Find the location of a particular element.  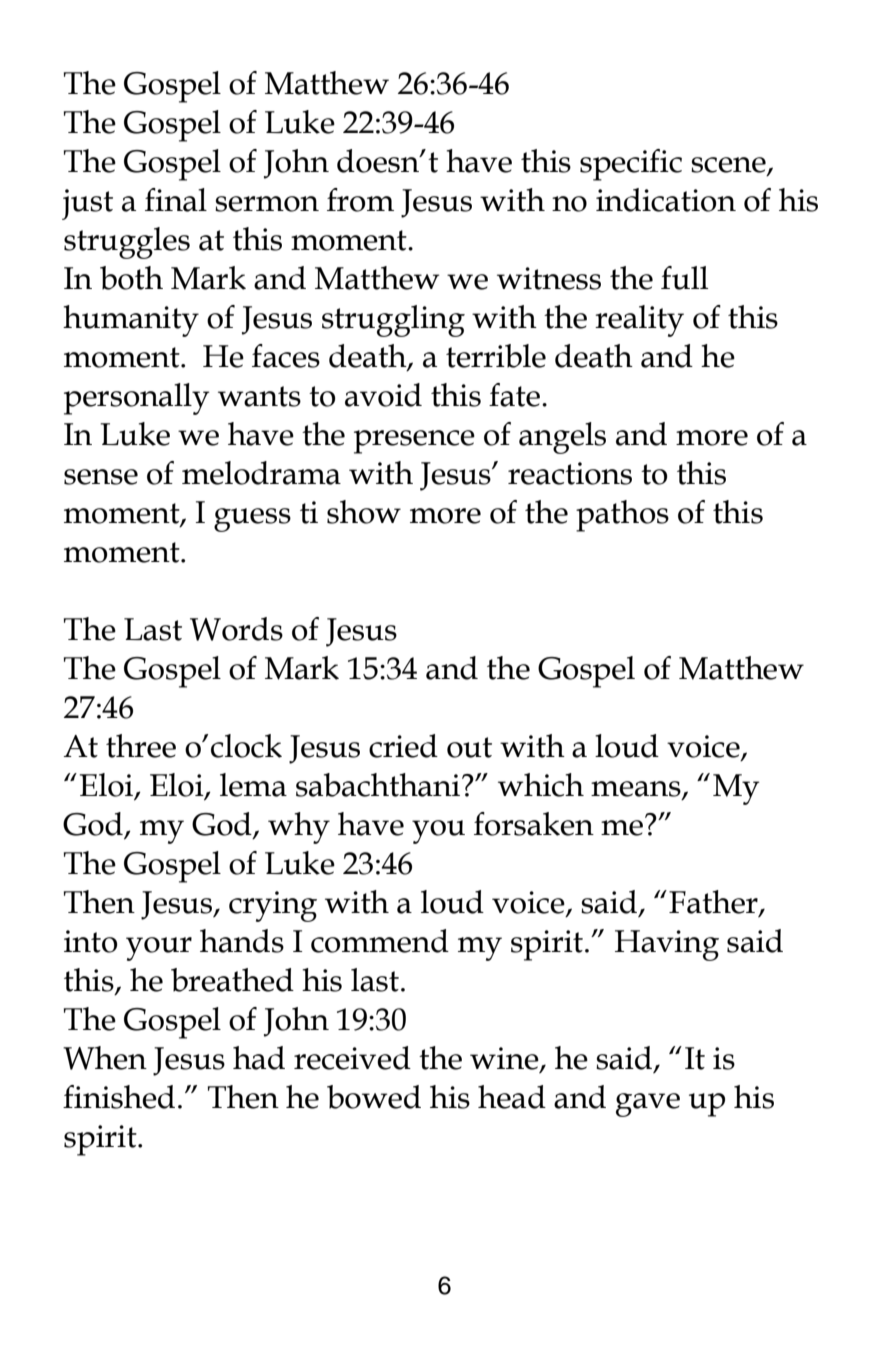

gave is located at coordinates (648, 1105).
